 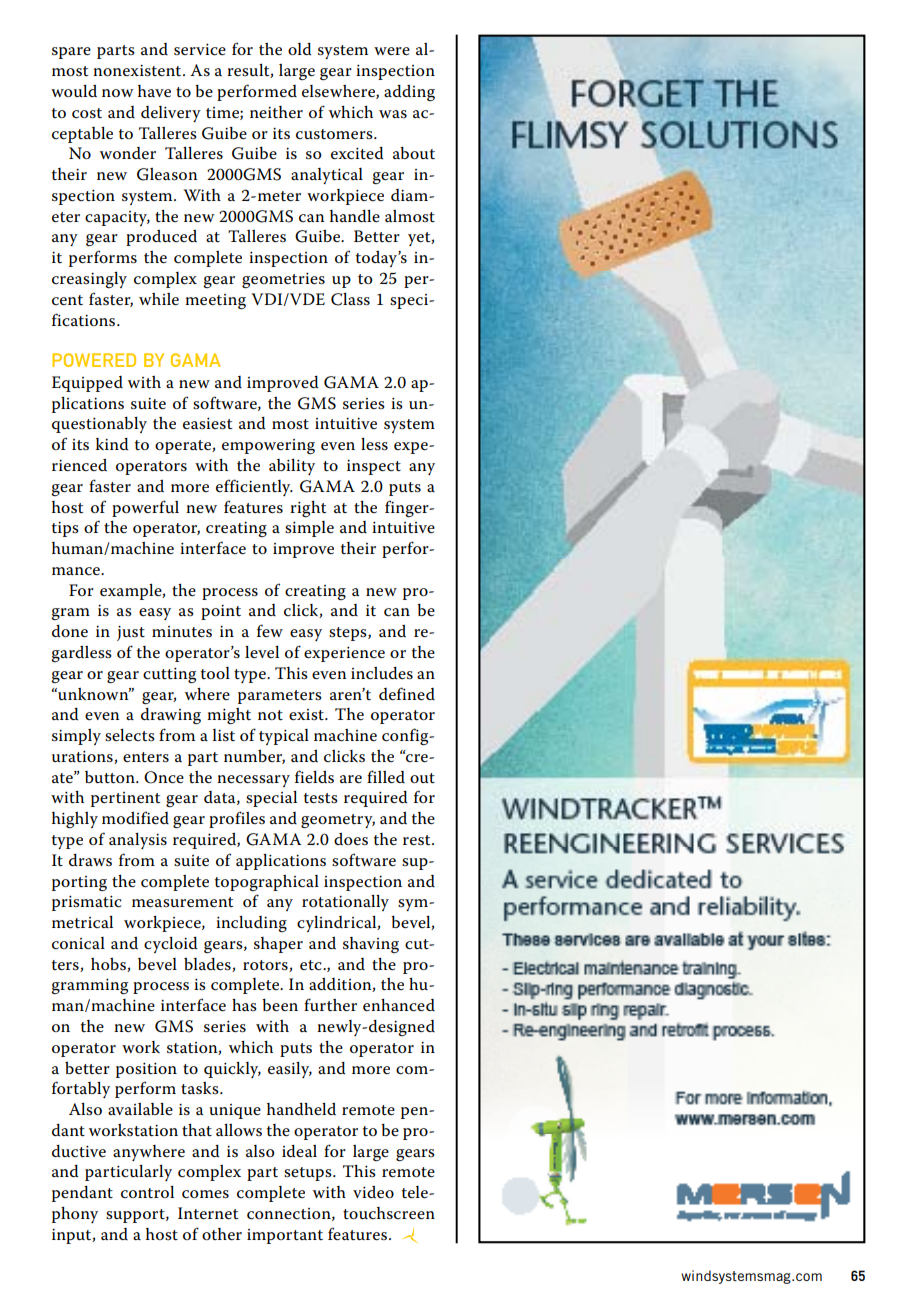 I want to click on Class, so click(x=350, y=299).
